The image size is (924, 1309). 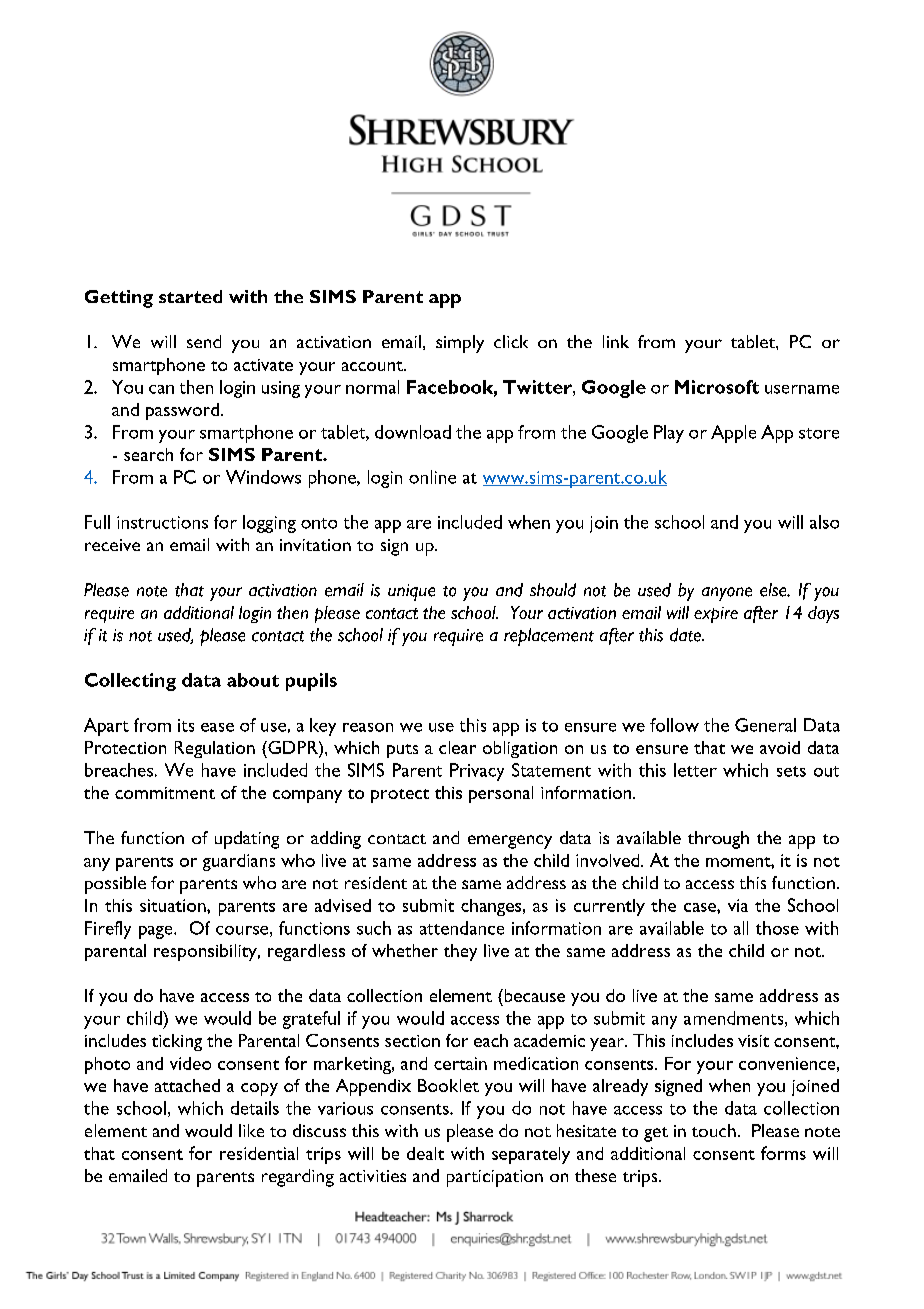 What do you see at coordinates (765, 725) in the screenshot?
I see `General` at bounding box center [765, 725].
